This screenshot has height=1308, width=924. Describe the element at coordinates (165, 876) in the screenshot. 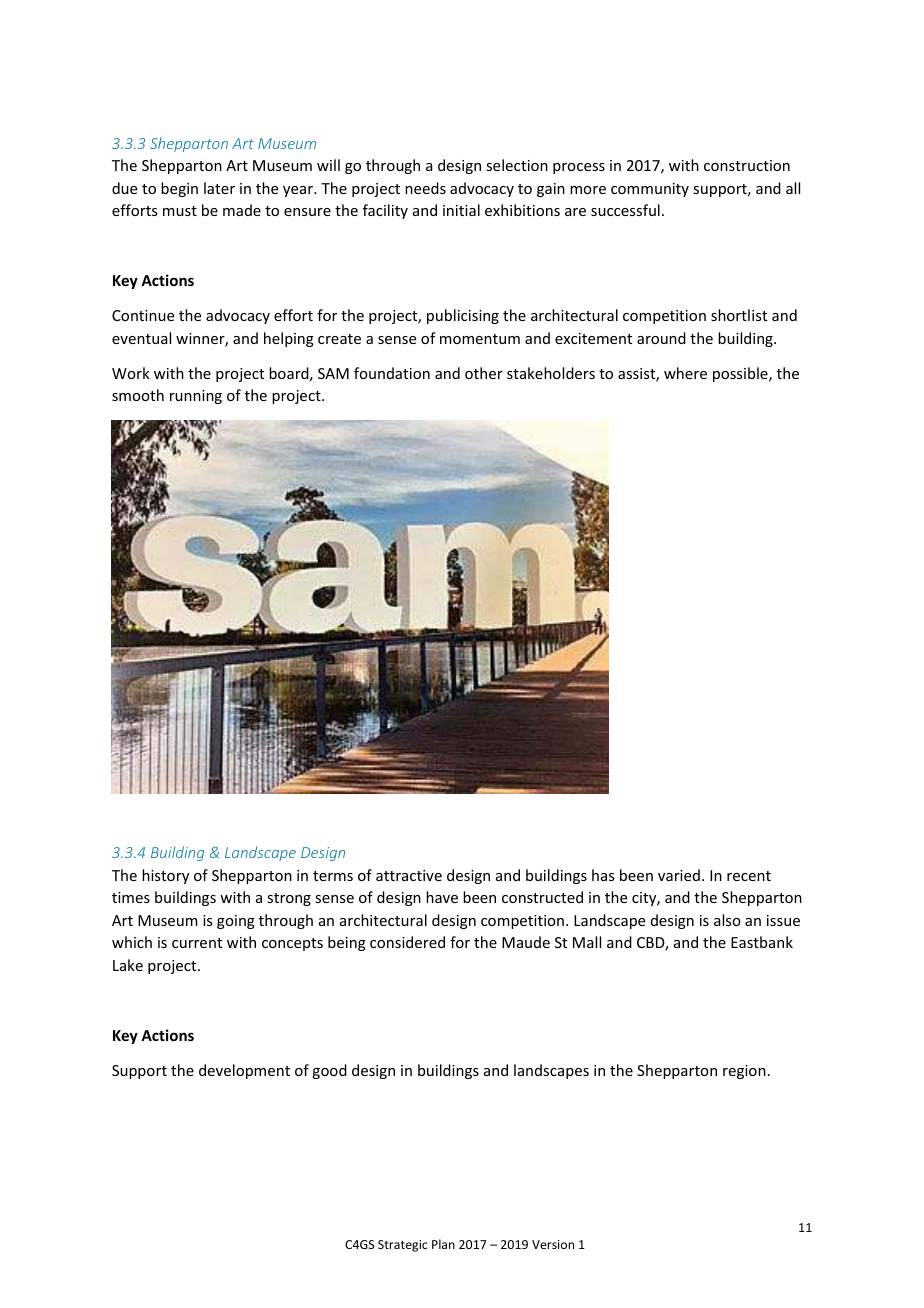

I see `history` at that location.
